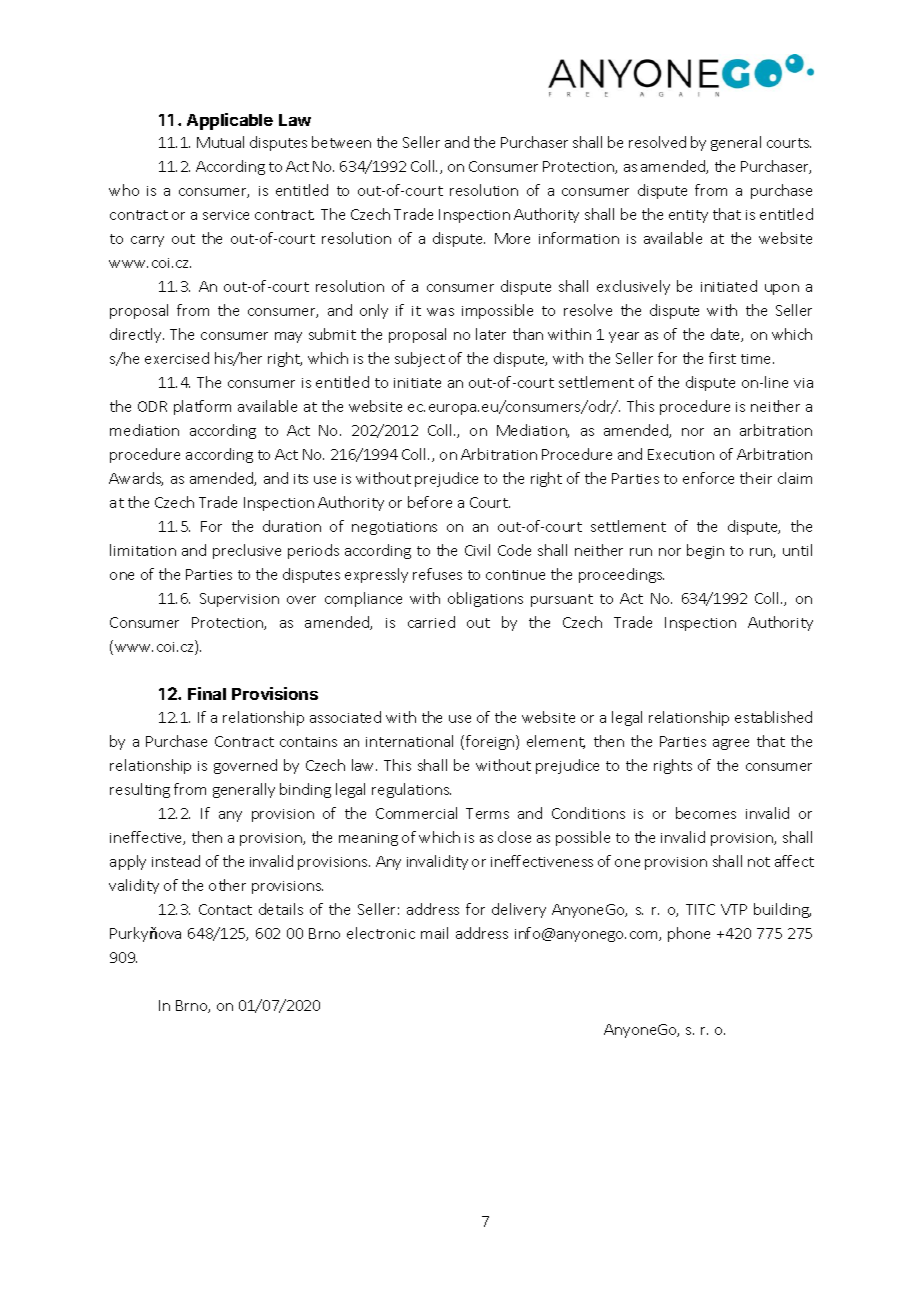 The height and width of the document is (1308, 924). What do you see at coordinates (220, 142) in the document?
I see `Mutual` at bounding box center [220, 142].
